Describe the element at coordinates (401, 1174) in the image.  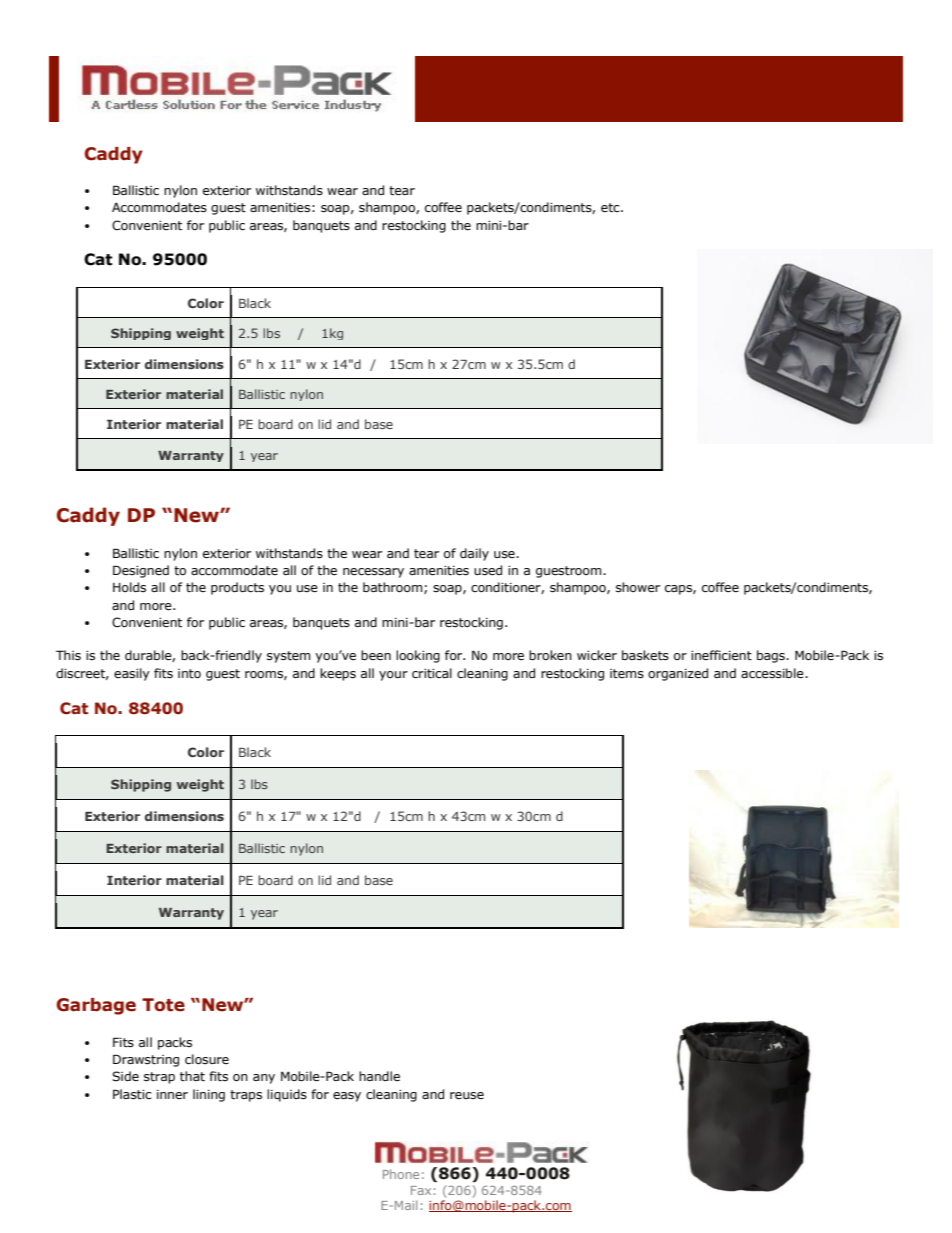
I see `Phone` at that location.
